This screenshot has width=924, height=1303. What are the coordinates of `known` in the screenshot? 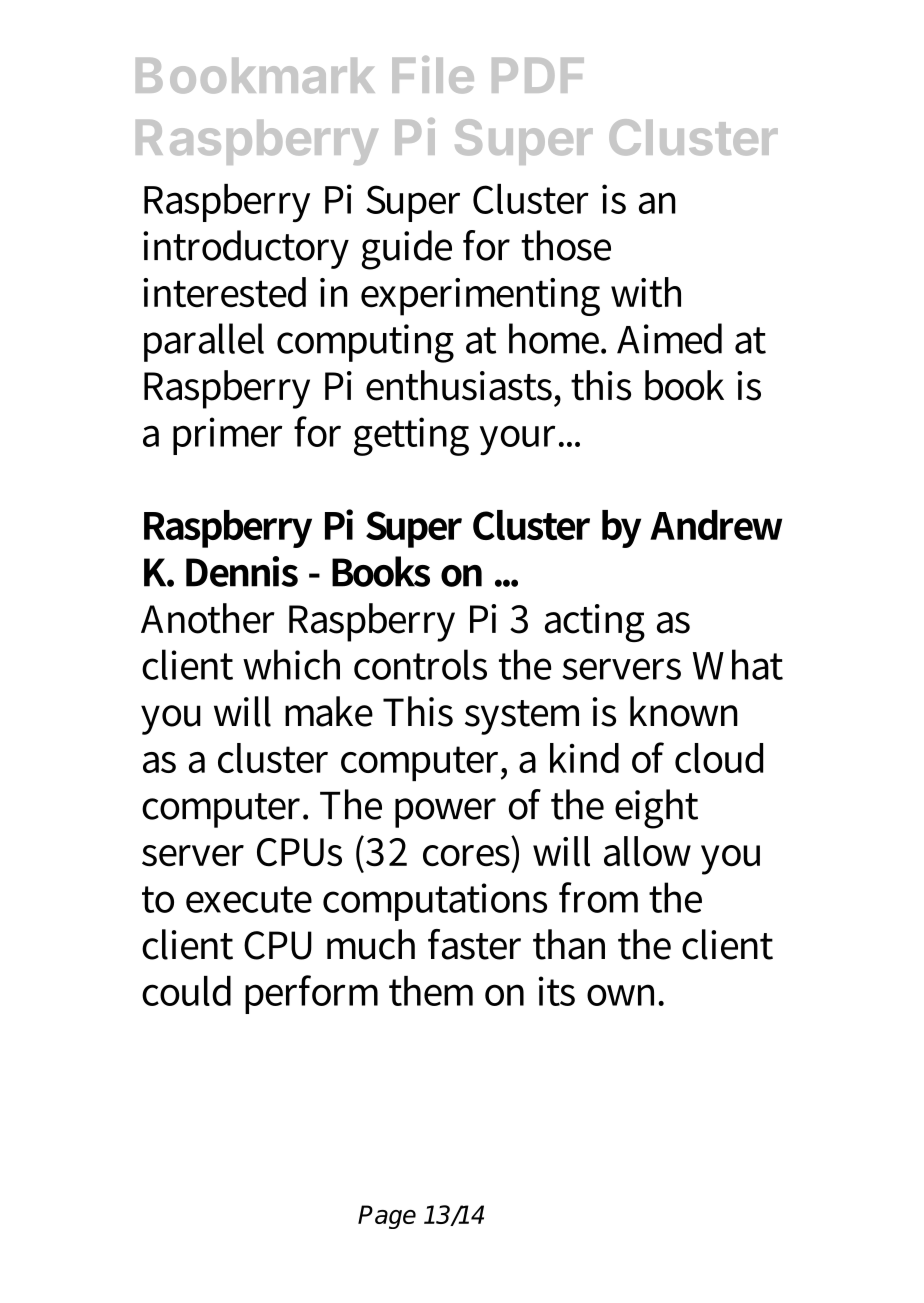 It's located at (684, 711).
